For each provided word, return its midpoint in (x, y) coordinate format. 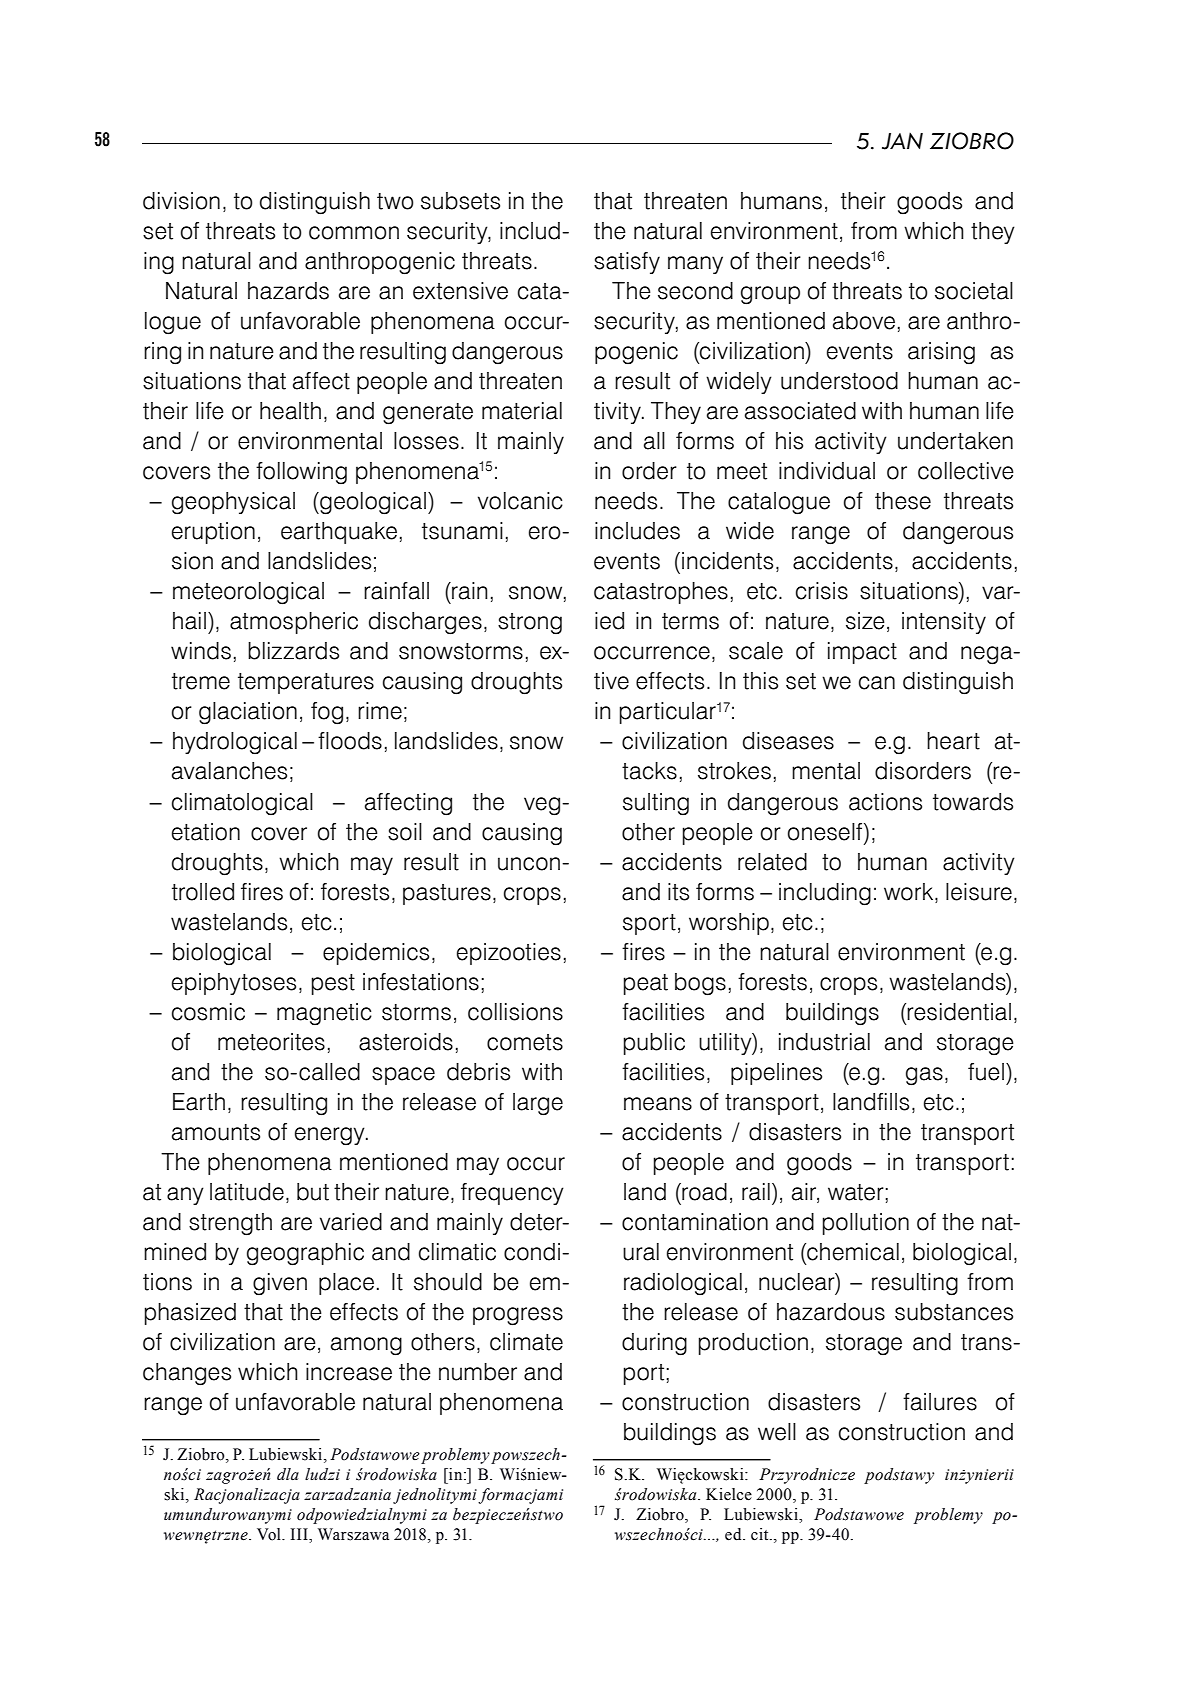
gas (924, 1076)
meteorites (271, 1042)
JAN (902, 141)
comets (525, 1042)
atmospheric (294, 623)
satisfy (627, 263)
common (354, 233)
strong (530, 624)
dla (288, 1474)
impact (862, 653)
